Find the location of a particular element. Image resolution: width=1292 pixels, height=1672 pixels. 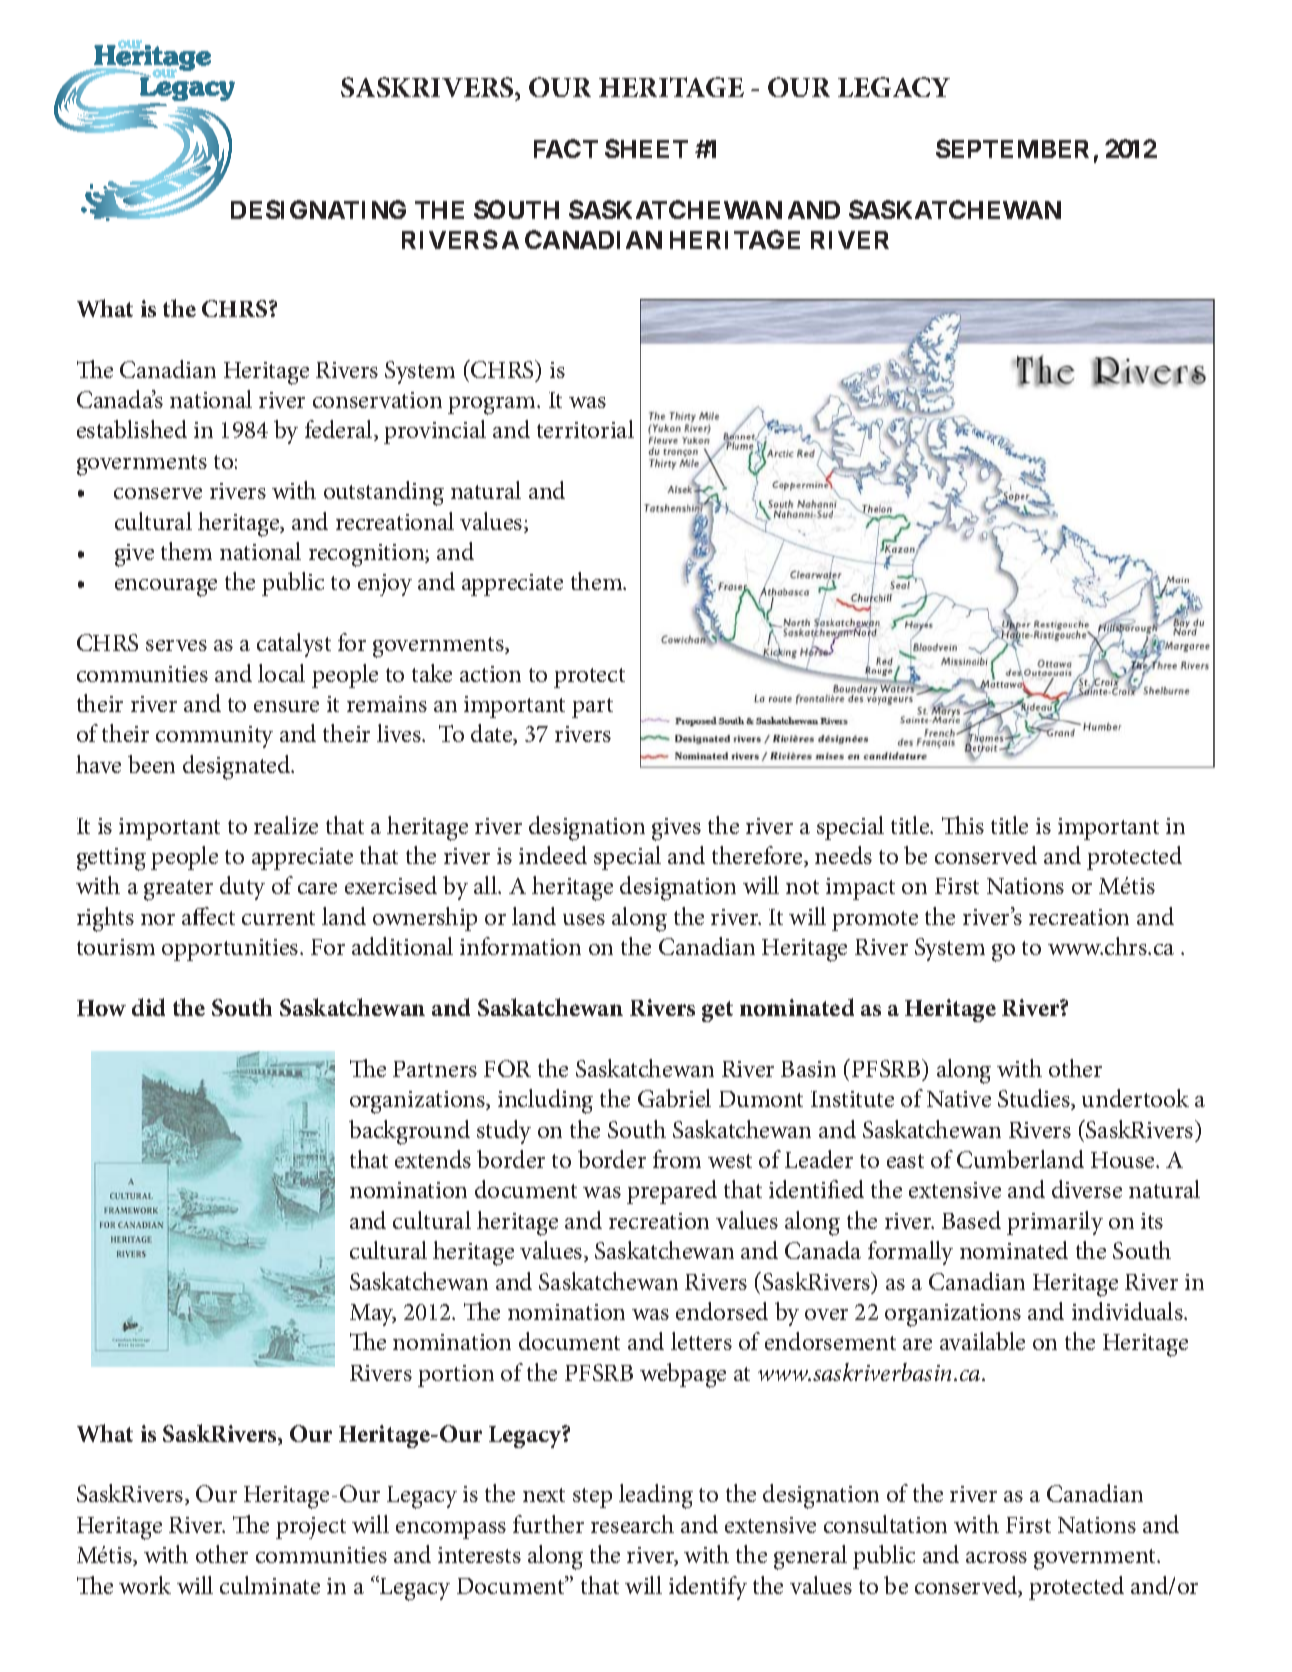

primarily is located at coordinates (1055, 1223).
